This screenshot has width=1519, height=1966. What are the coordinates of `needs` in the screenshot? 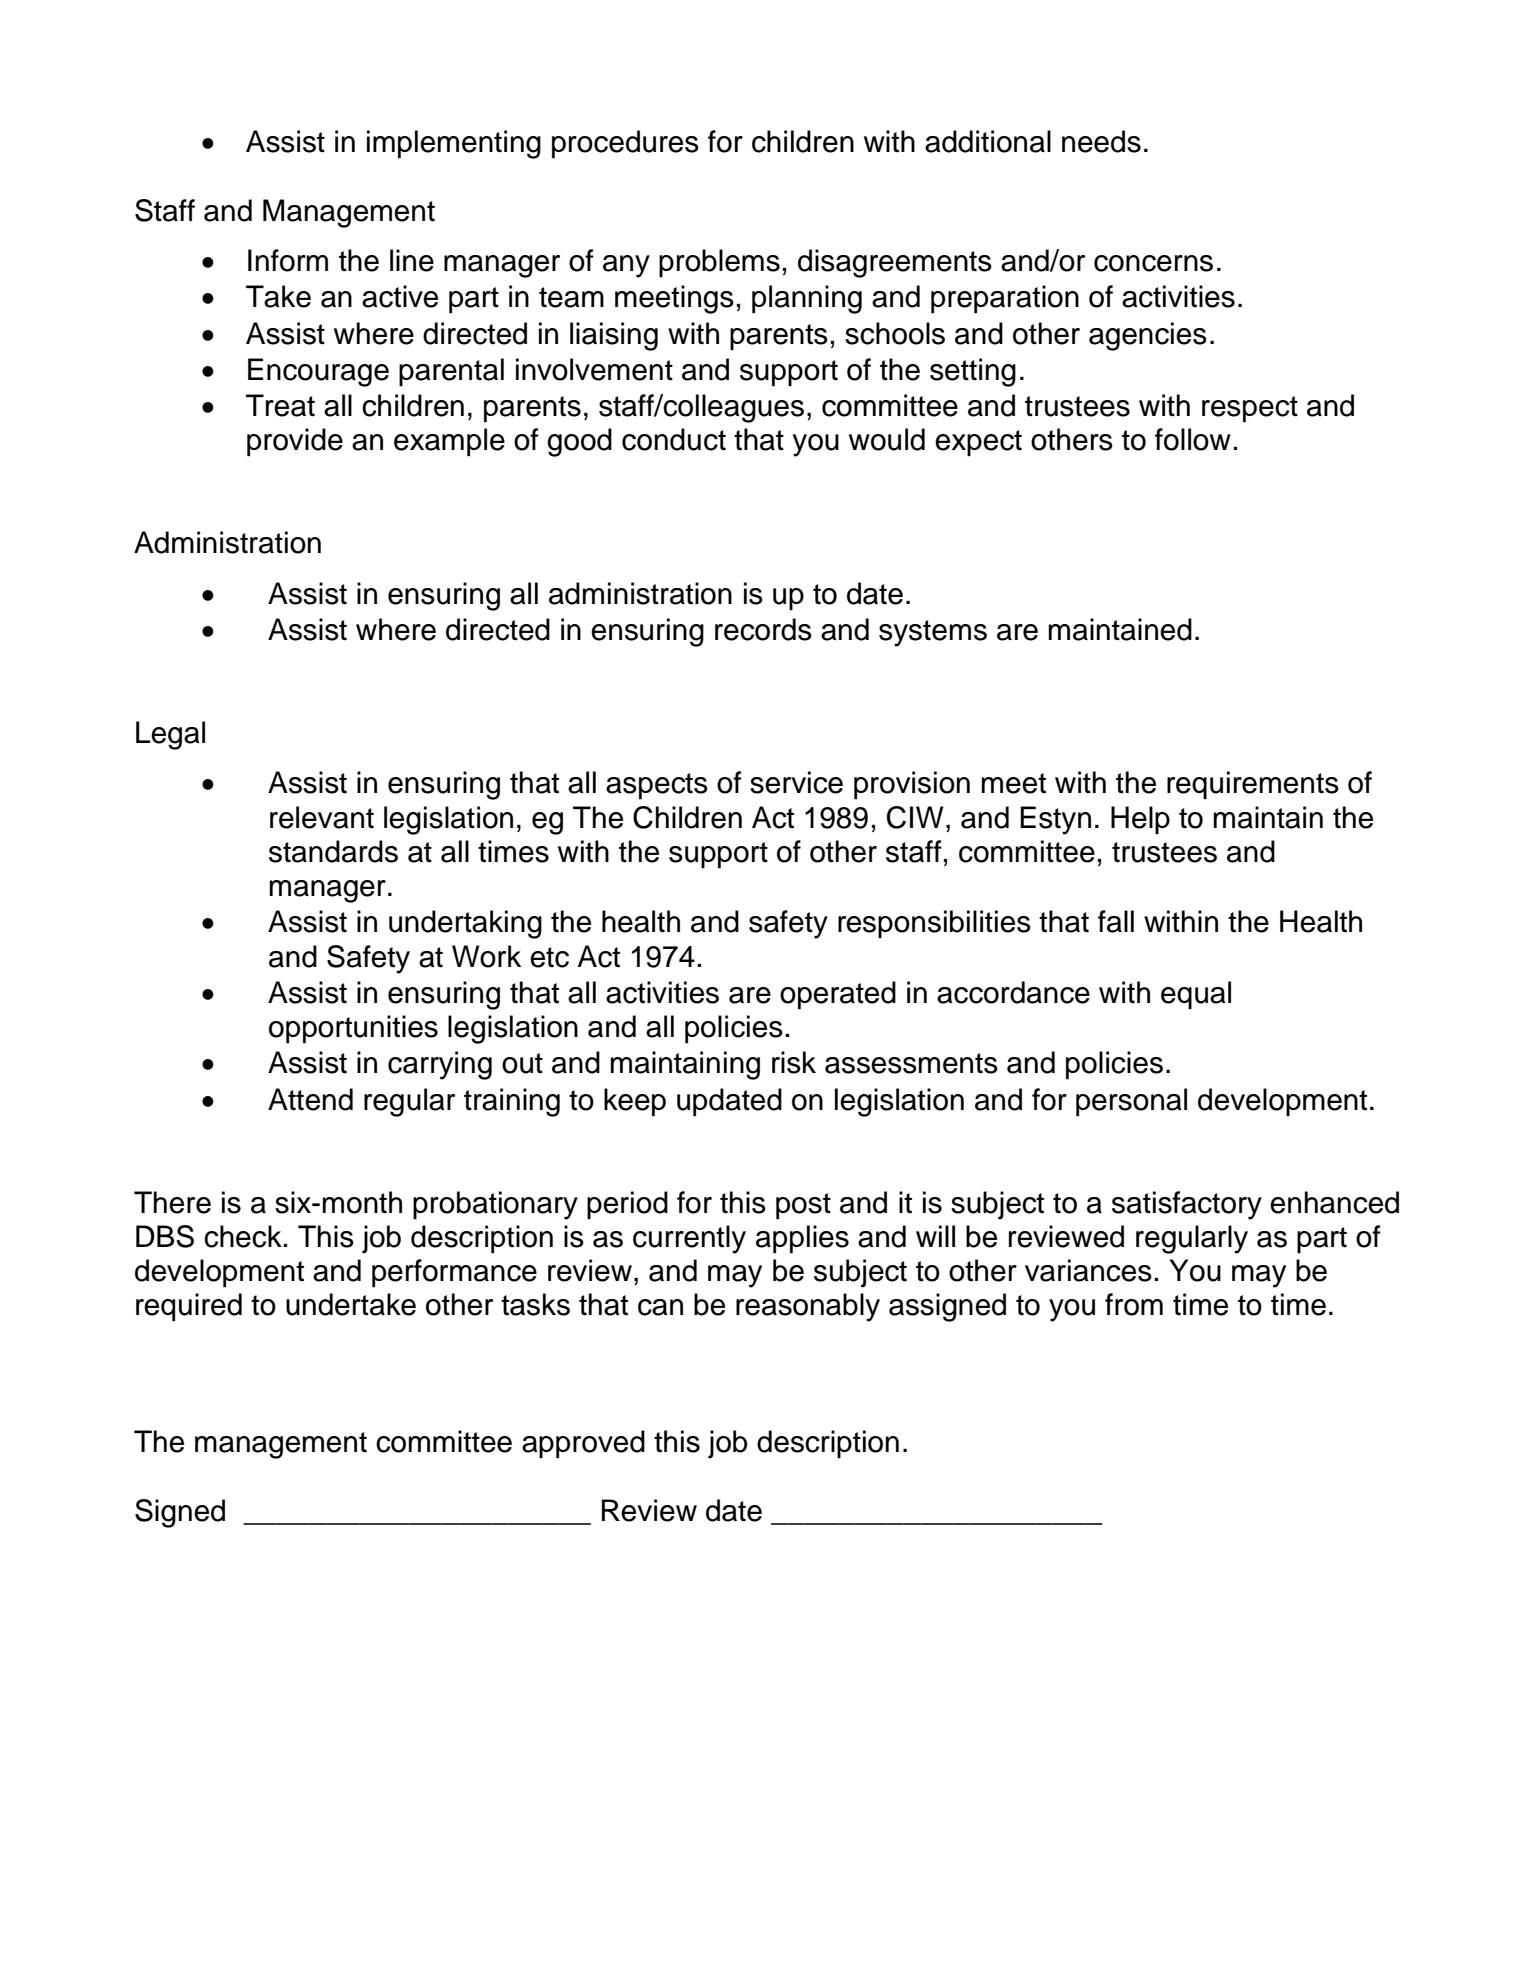 It's located at (1101, 141).
